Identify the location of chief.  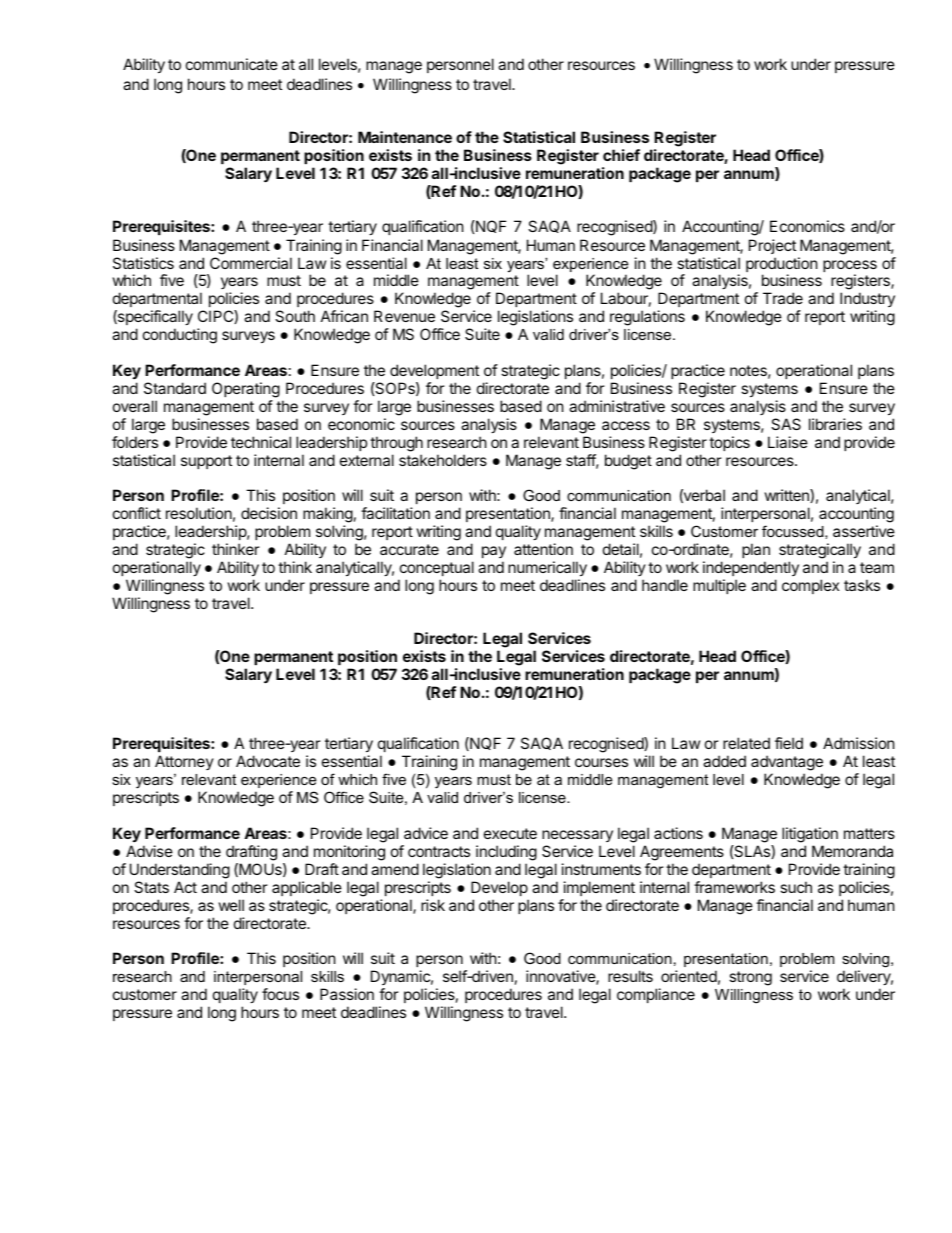
(621, 155).
